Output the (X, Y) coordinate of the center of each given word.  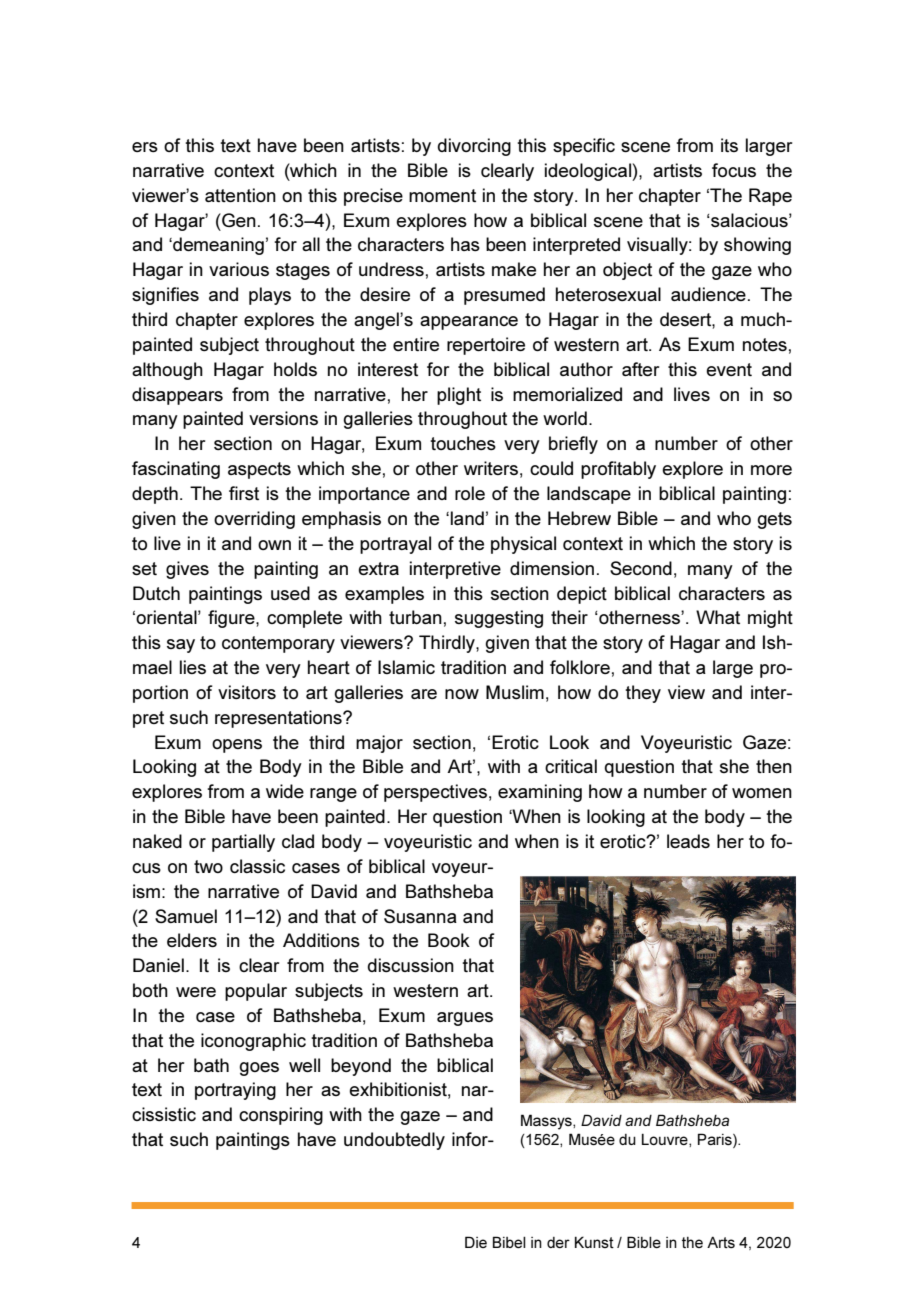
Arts (721, 1242)
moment (442, 195)
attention (240, 195)
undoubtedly (394, 1141)
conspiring (281, 1116)
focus (734, 170)
